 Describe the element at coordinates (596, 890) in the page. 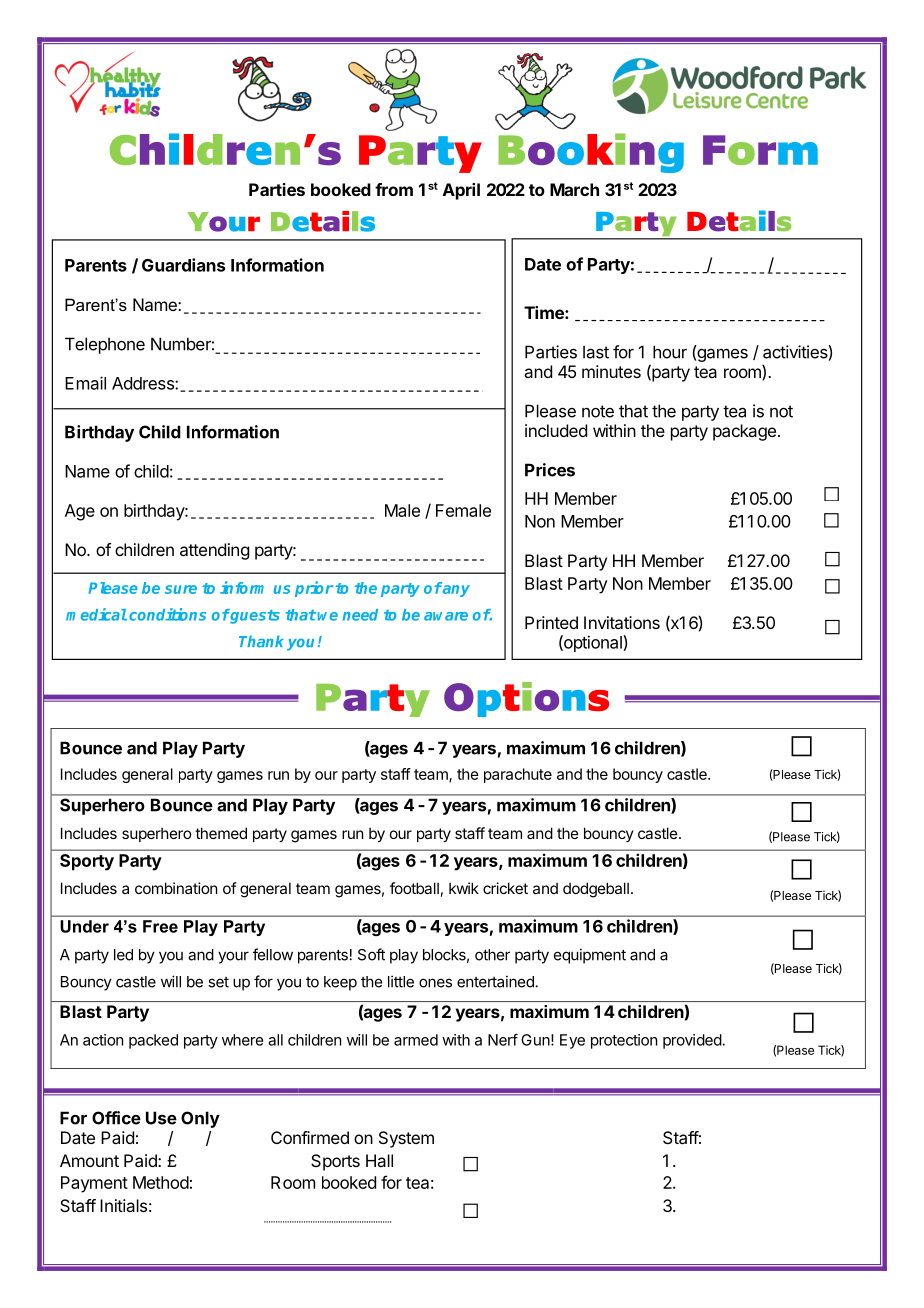

I see `dodgeball` at that location.
